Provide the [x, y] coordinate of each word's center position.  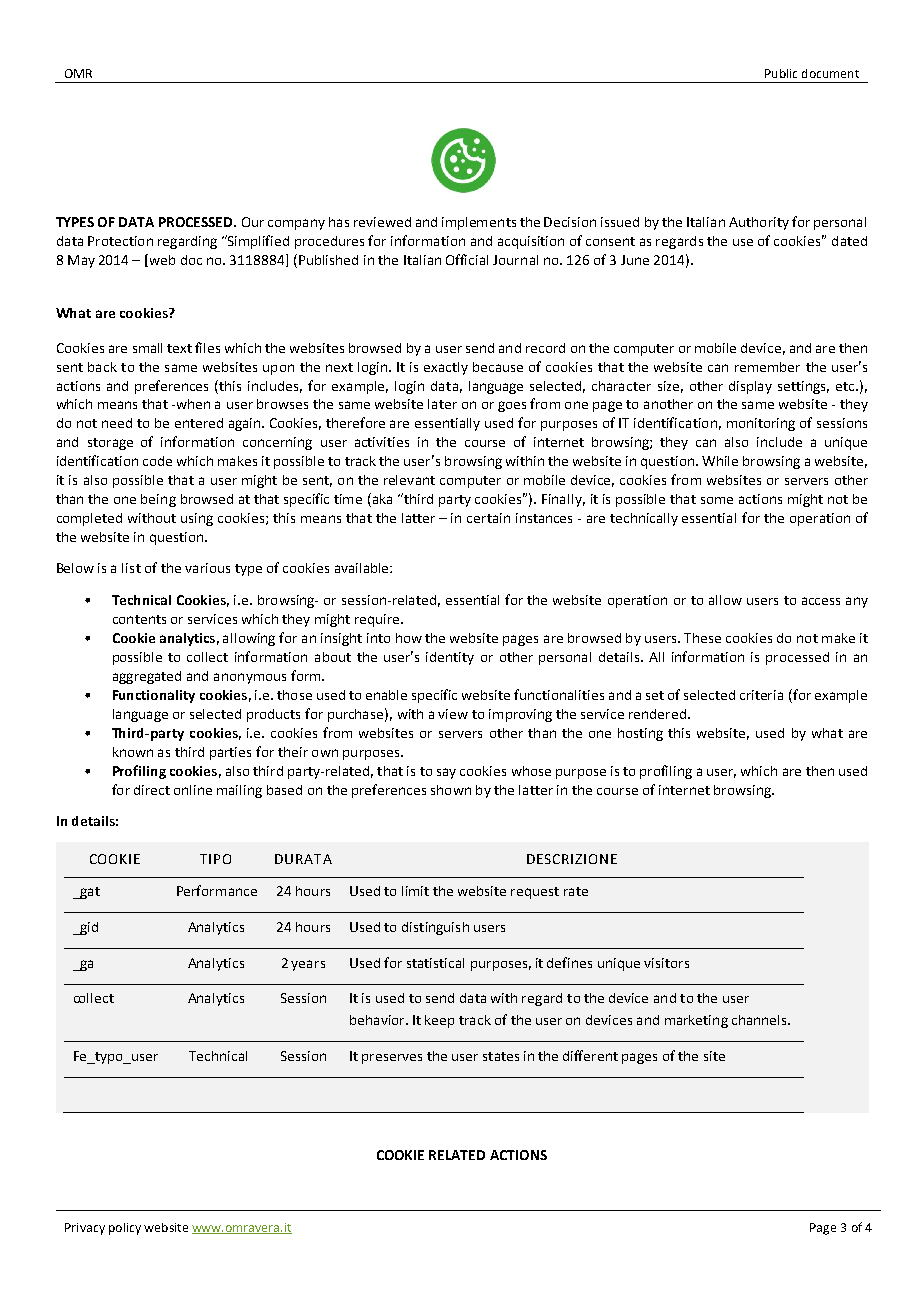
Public [781, 73]
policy [125, 1229]
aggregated [147, 677]
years [308, 965]
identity [450, 658]
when [192, 404]
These [702, 638]
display [750, 387]
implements [479, 223]
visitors [666, 963]
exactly [446, 368]
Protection [120, 241]
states [501, 1056]
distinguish [435, 928]
